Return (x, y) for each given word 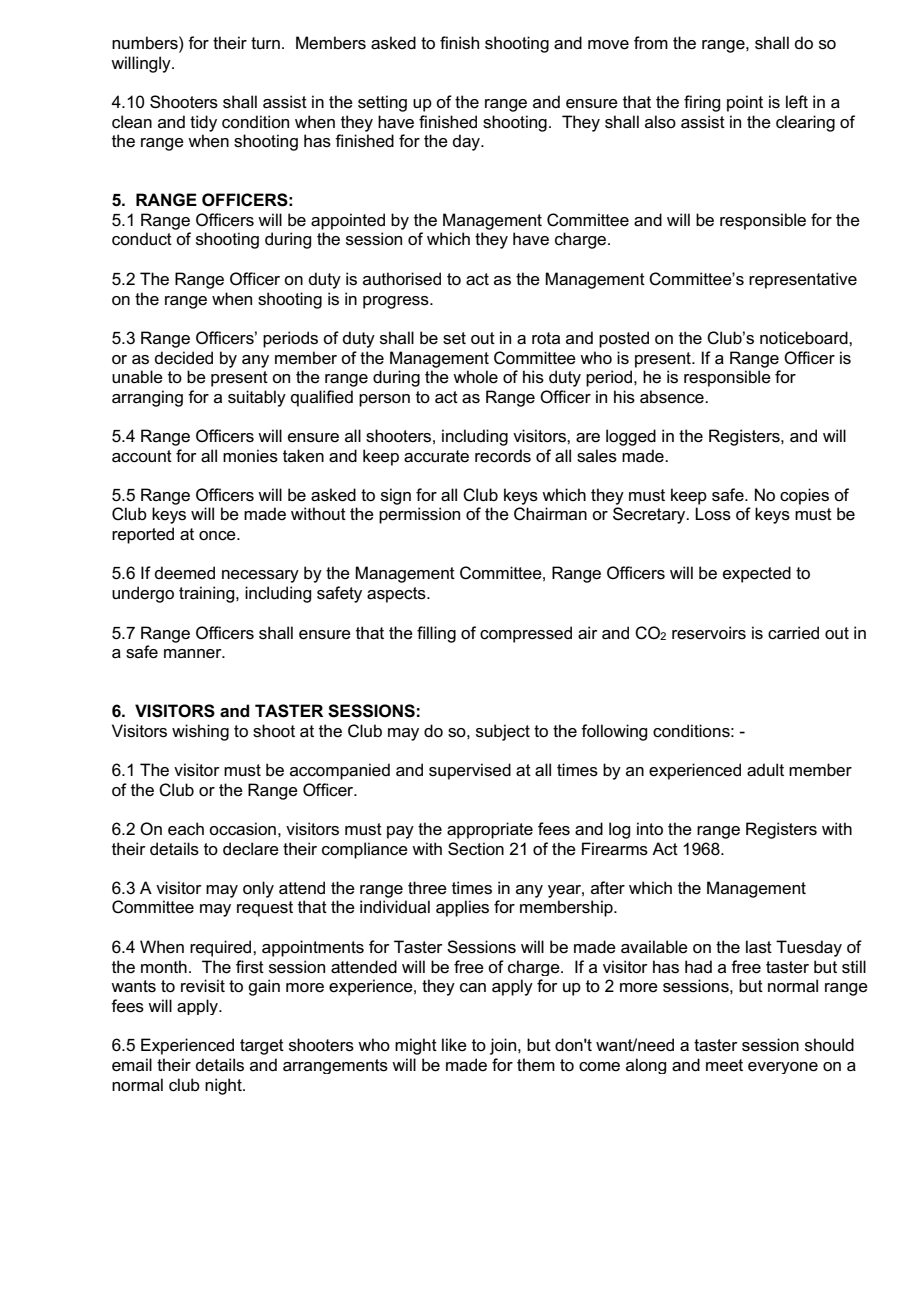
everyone (783, 1068)
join (504, 1046)
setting (382, 103)
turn (265, 43)
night (224, 1086)
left (797, 102)
